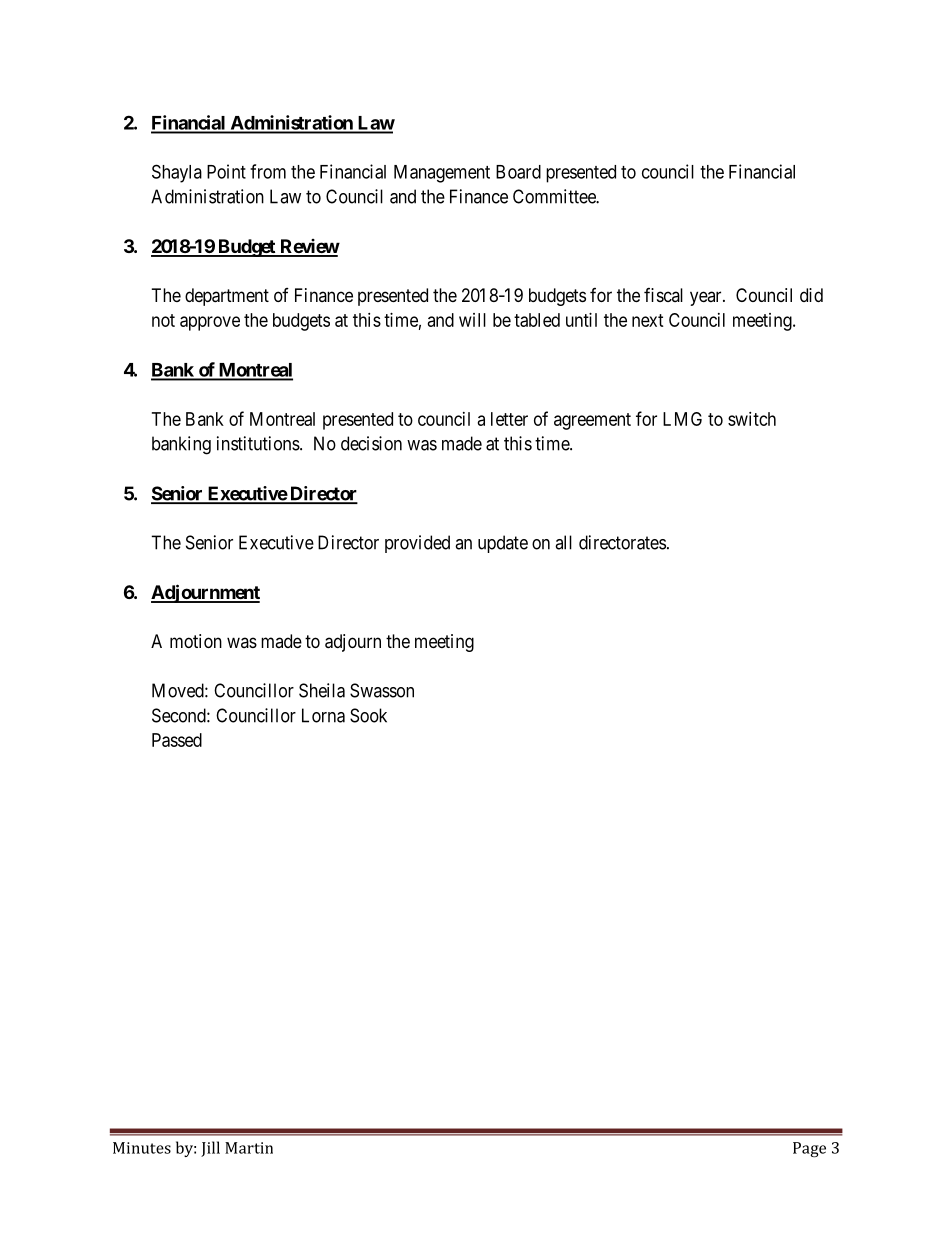 The width and height of the page is (952, 1233). Describe the element at coordinates (752, 419) in the page. I see `switch` at that location.
